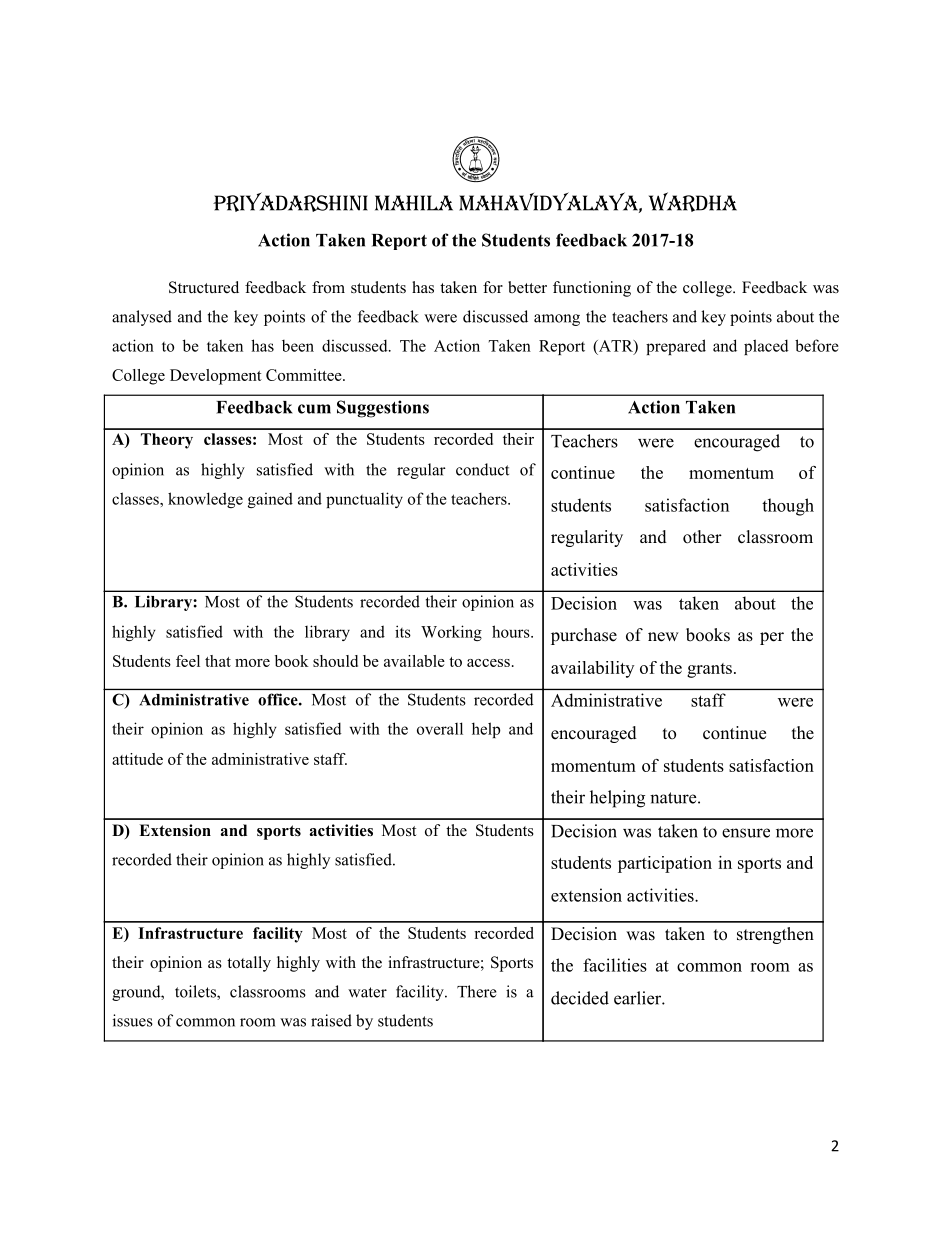 This screenshot has width=952, height=1233. I want to click on knowledge, so click(205, 500).
